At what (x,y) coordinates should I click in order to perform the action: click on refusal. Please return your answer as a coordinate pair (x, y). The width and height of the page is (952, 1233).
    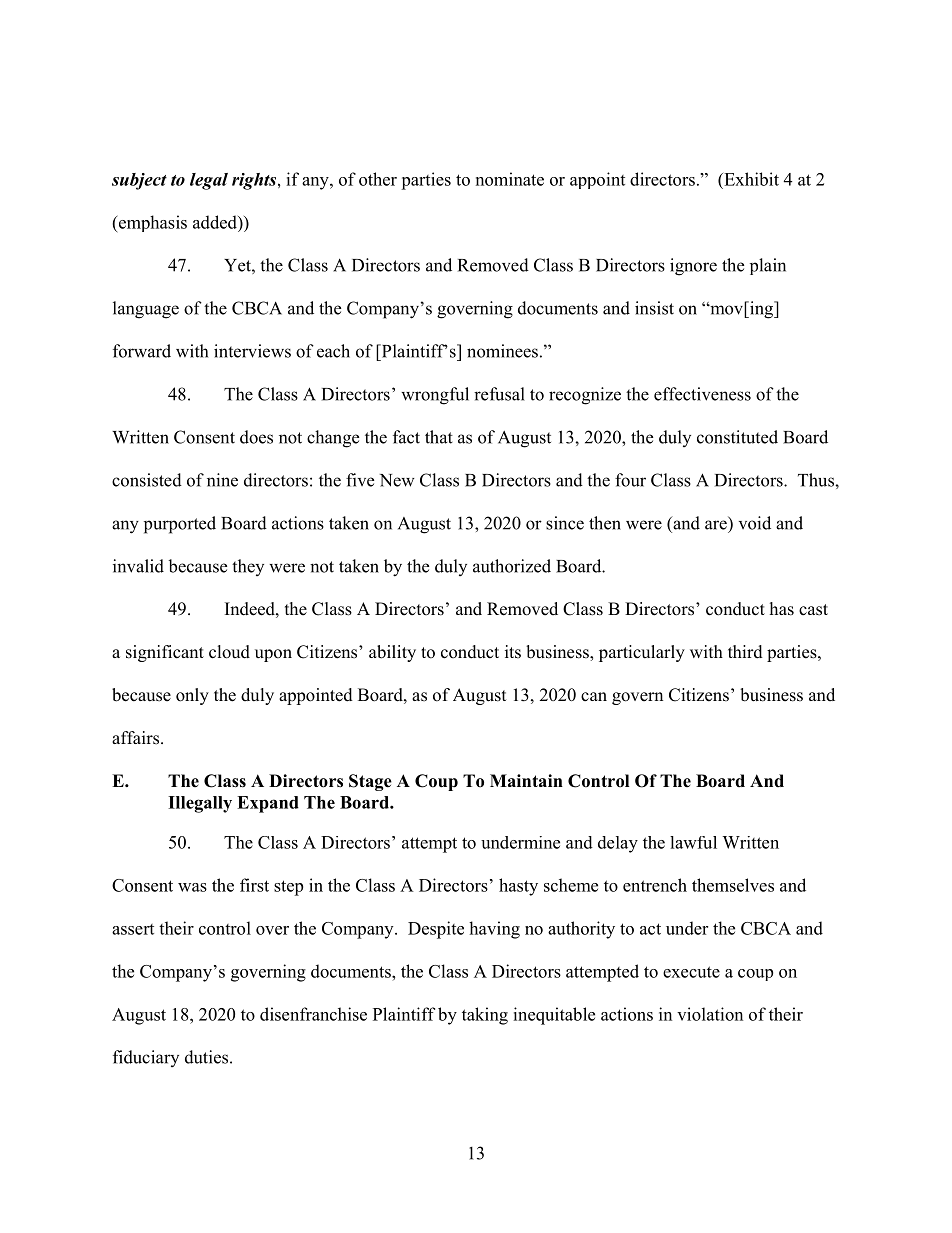
    Looking at the image, I should click on (499, 394).
